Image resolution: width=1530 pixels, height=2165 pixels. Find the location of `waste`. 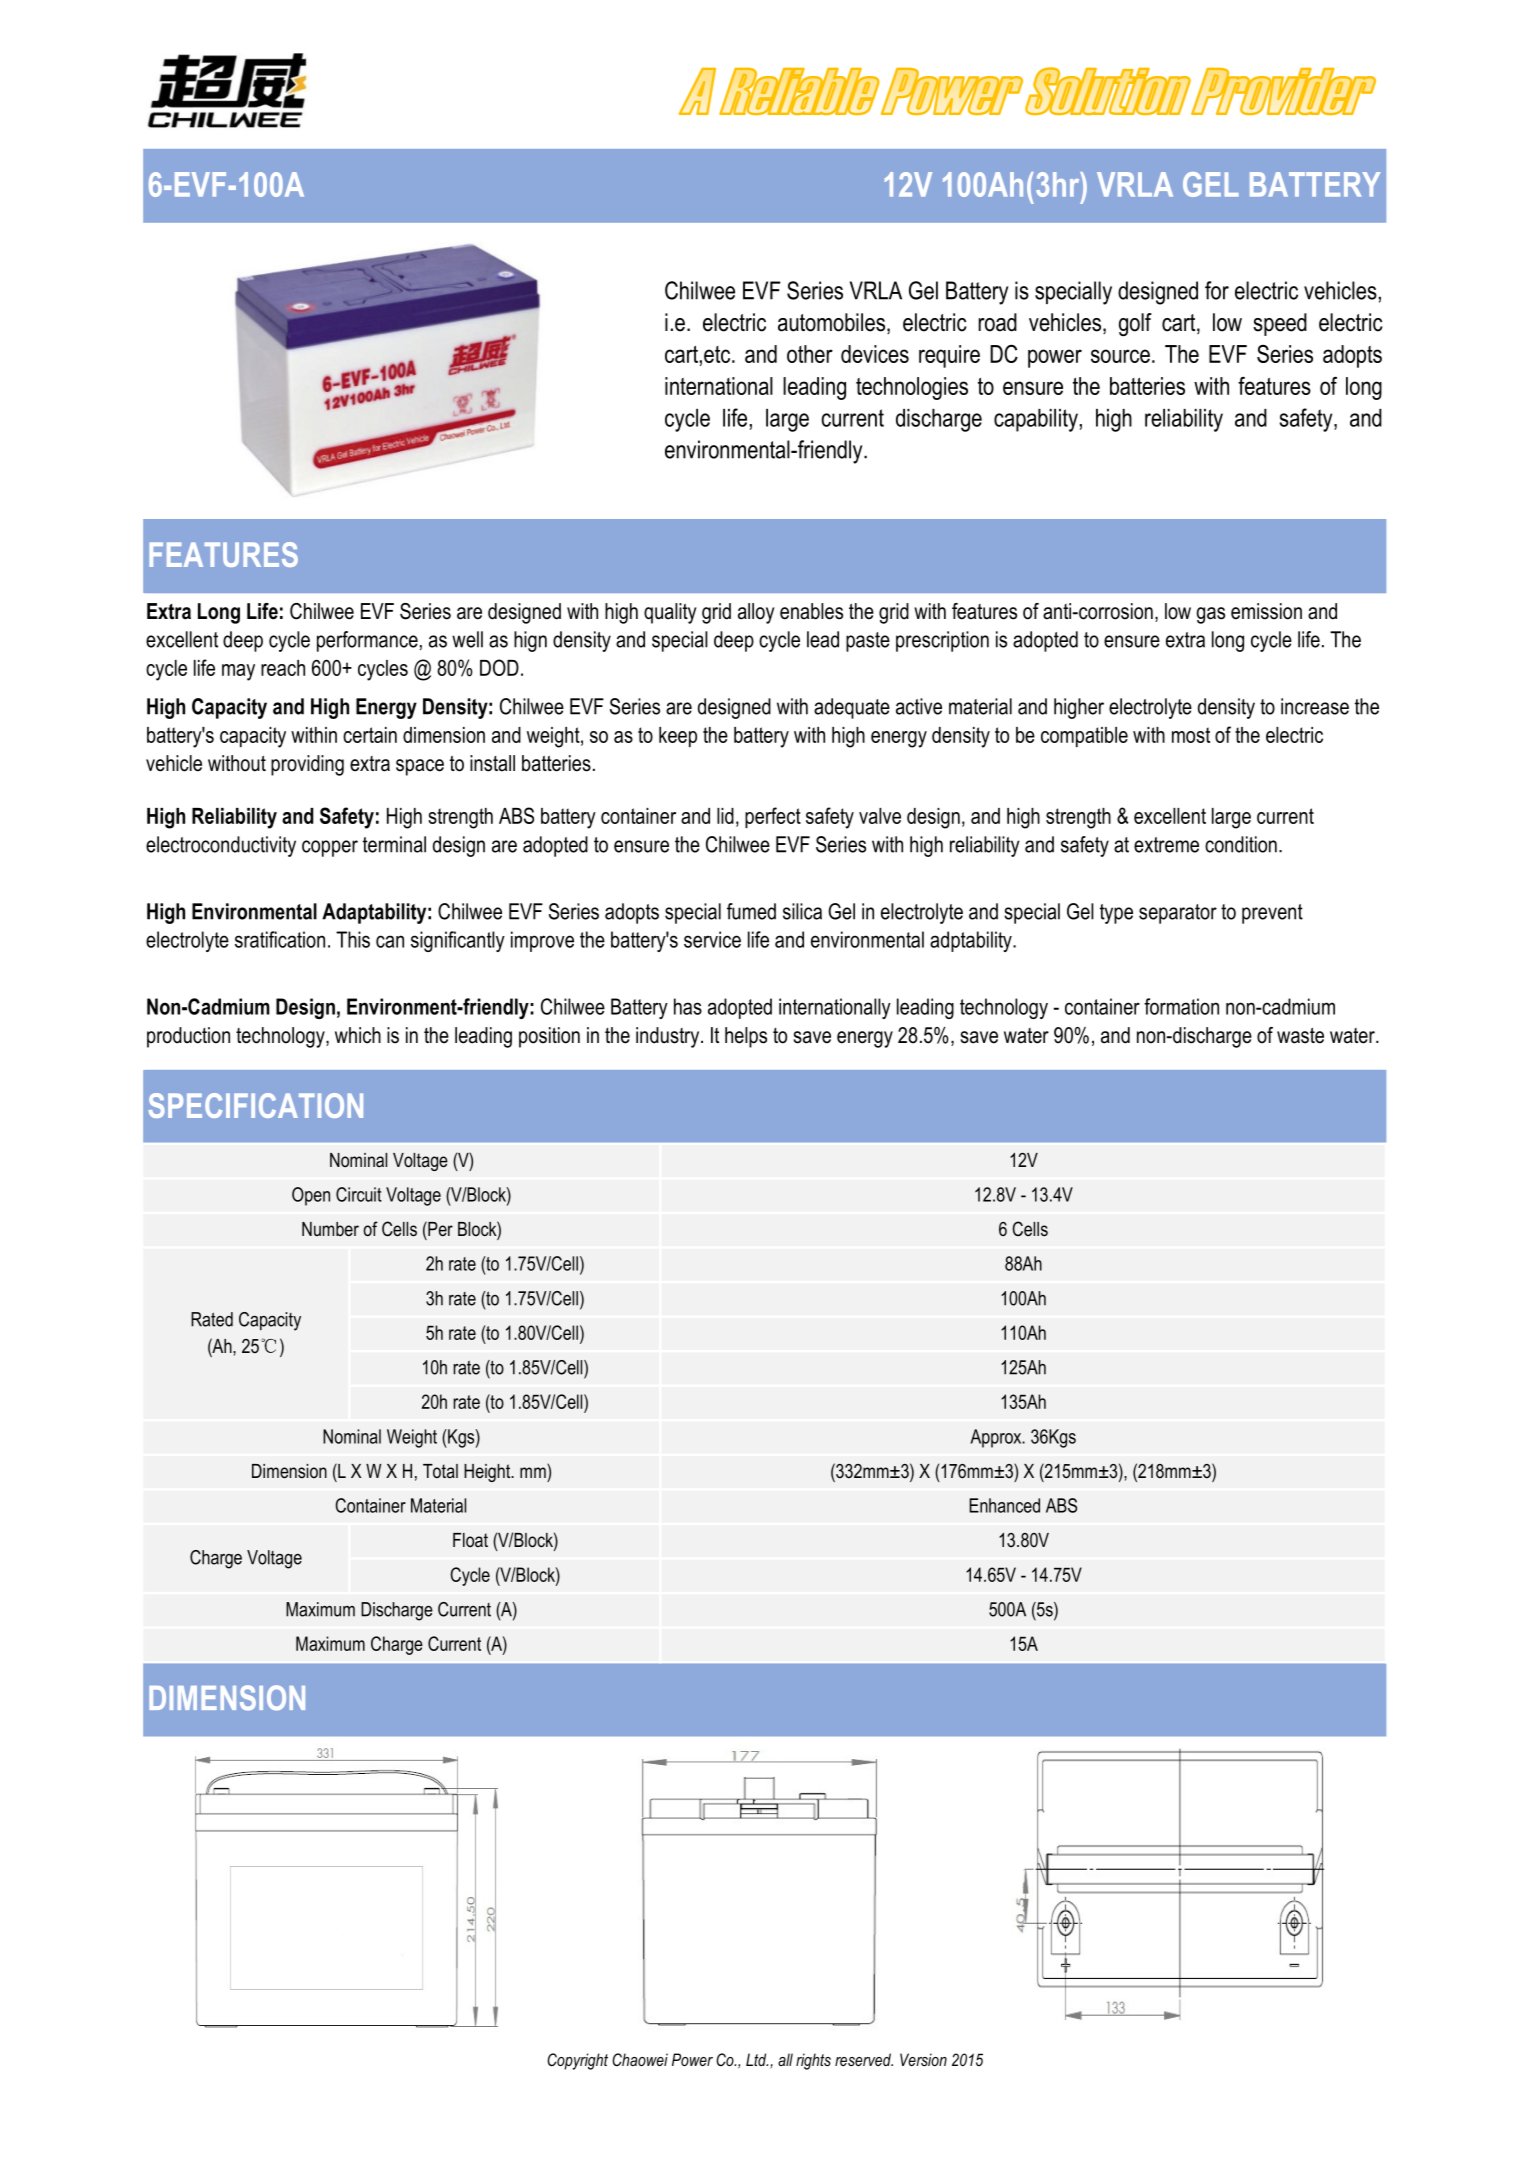

waste is located at coordinates (1300, 1035).
